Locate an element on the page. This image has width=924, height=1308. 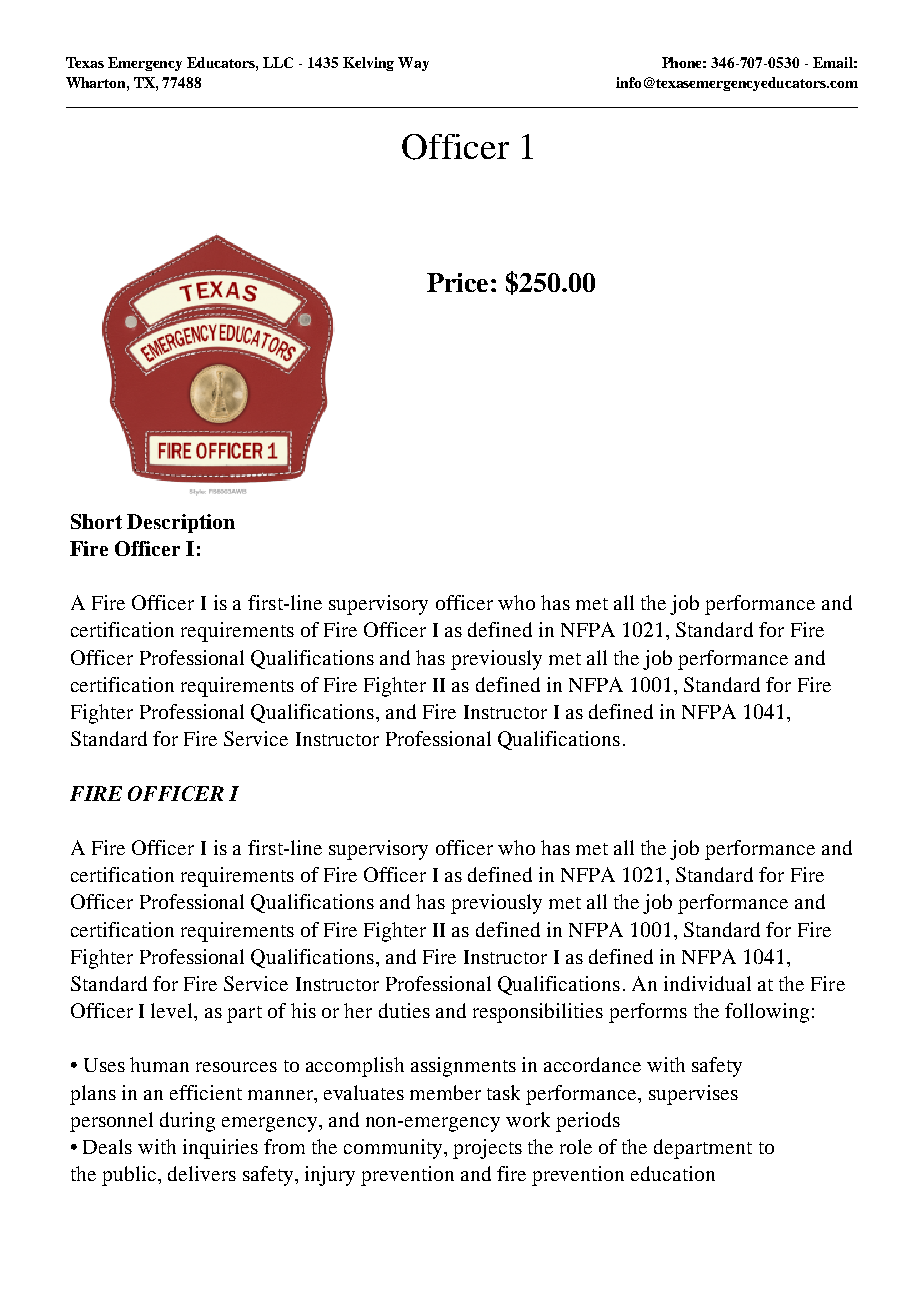
during is located at coordinates (187, 1122).
